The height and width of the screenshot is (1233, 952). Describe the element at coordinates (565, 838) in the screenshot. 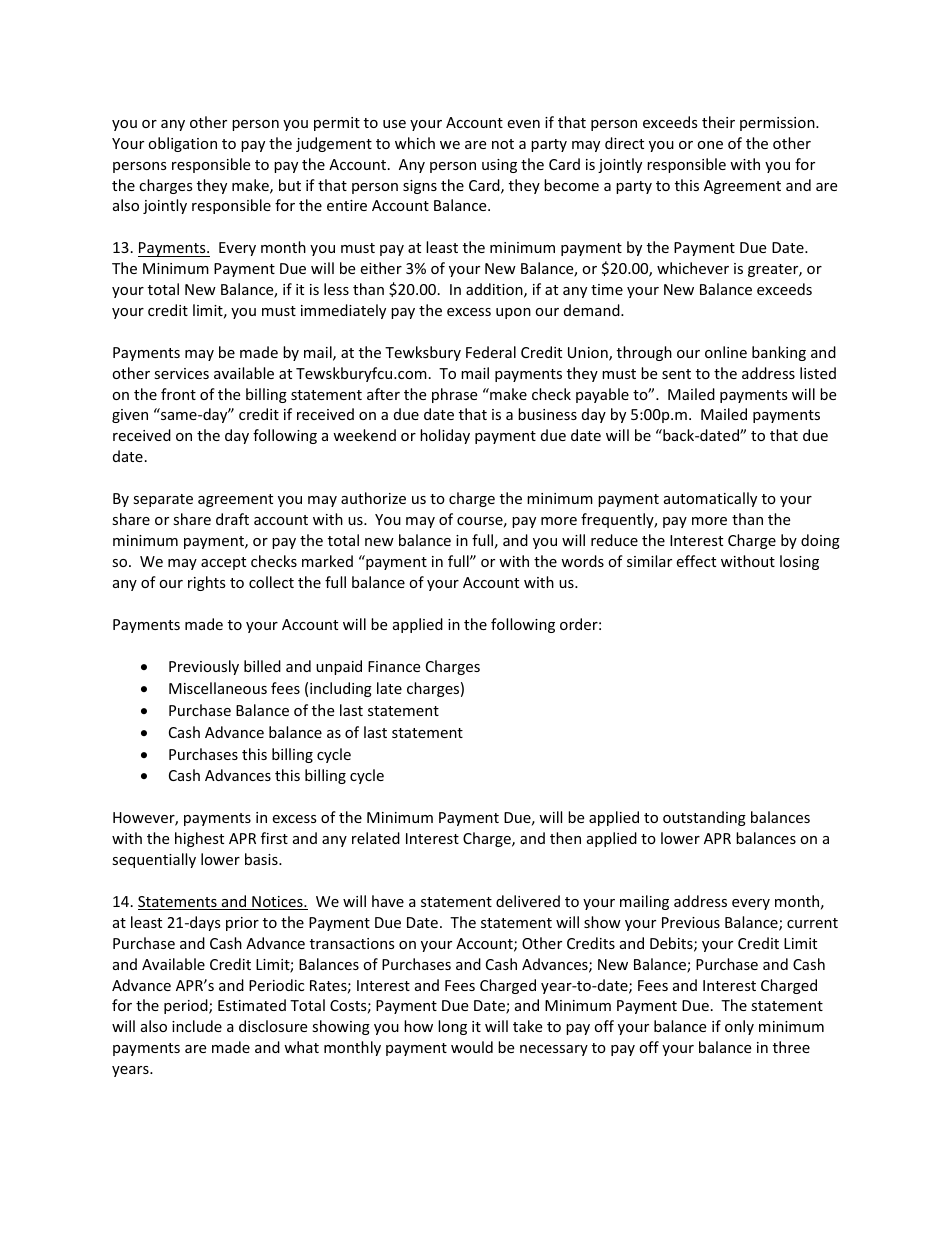

I see `then` at that location.
